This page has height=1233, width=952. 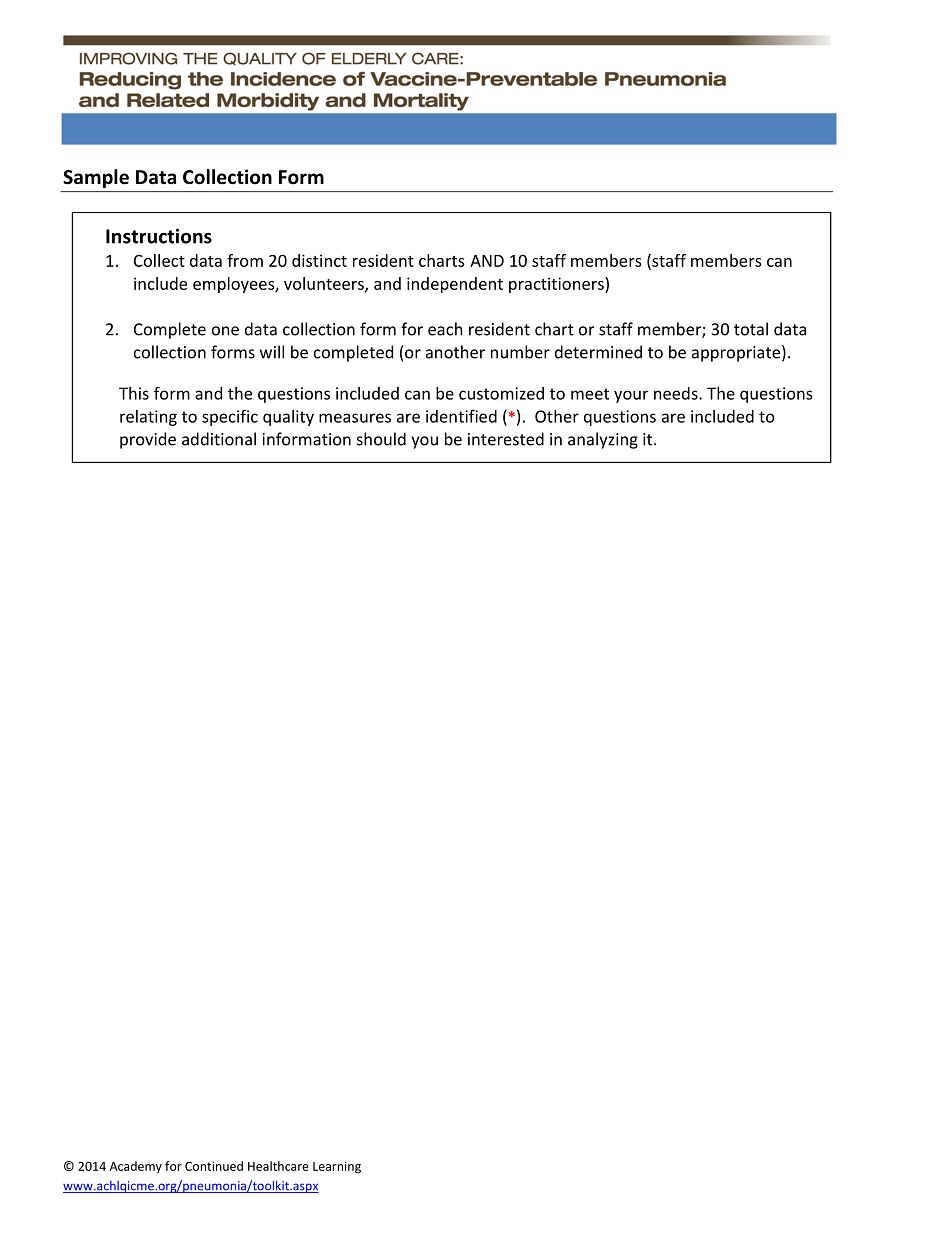 I want to click on Continued, so click(x=214, y=1166).
